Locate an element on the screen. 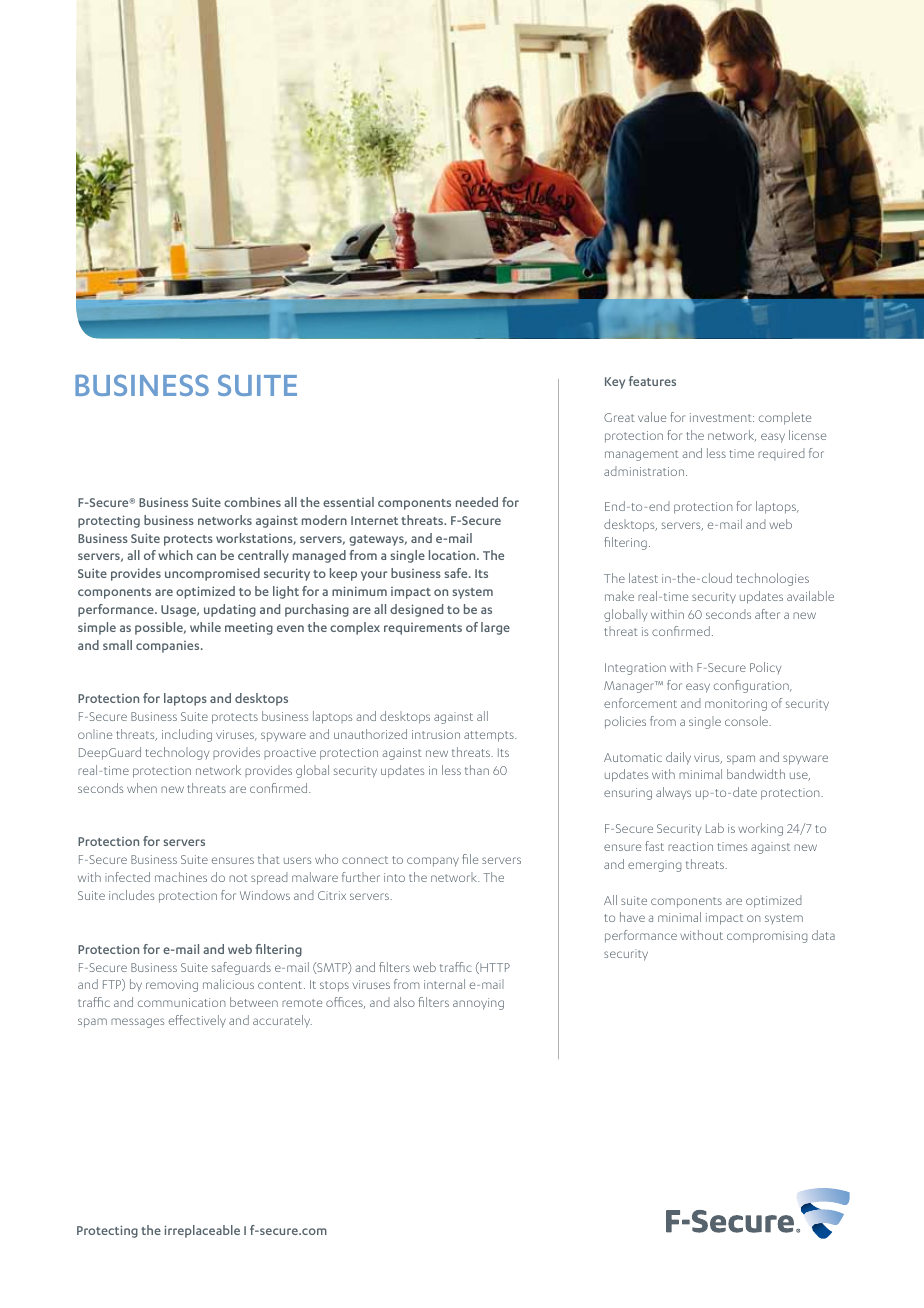 The image size is (924, 1308). irreplaceable is located at coordinates (202, 1231).
